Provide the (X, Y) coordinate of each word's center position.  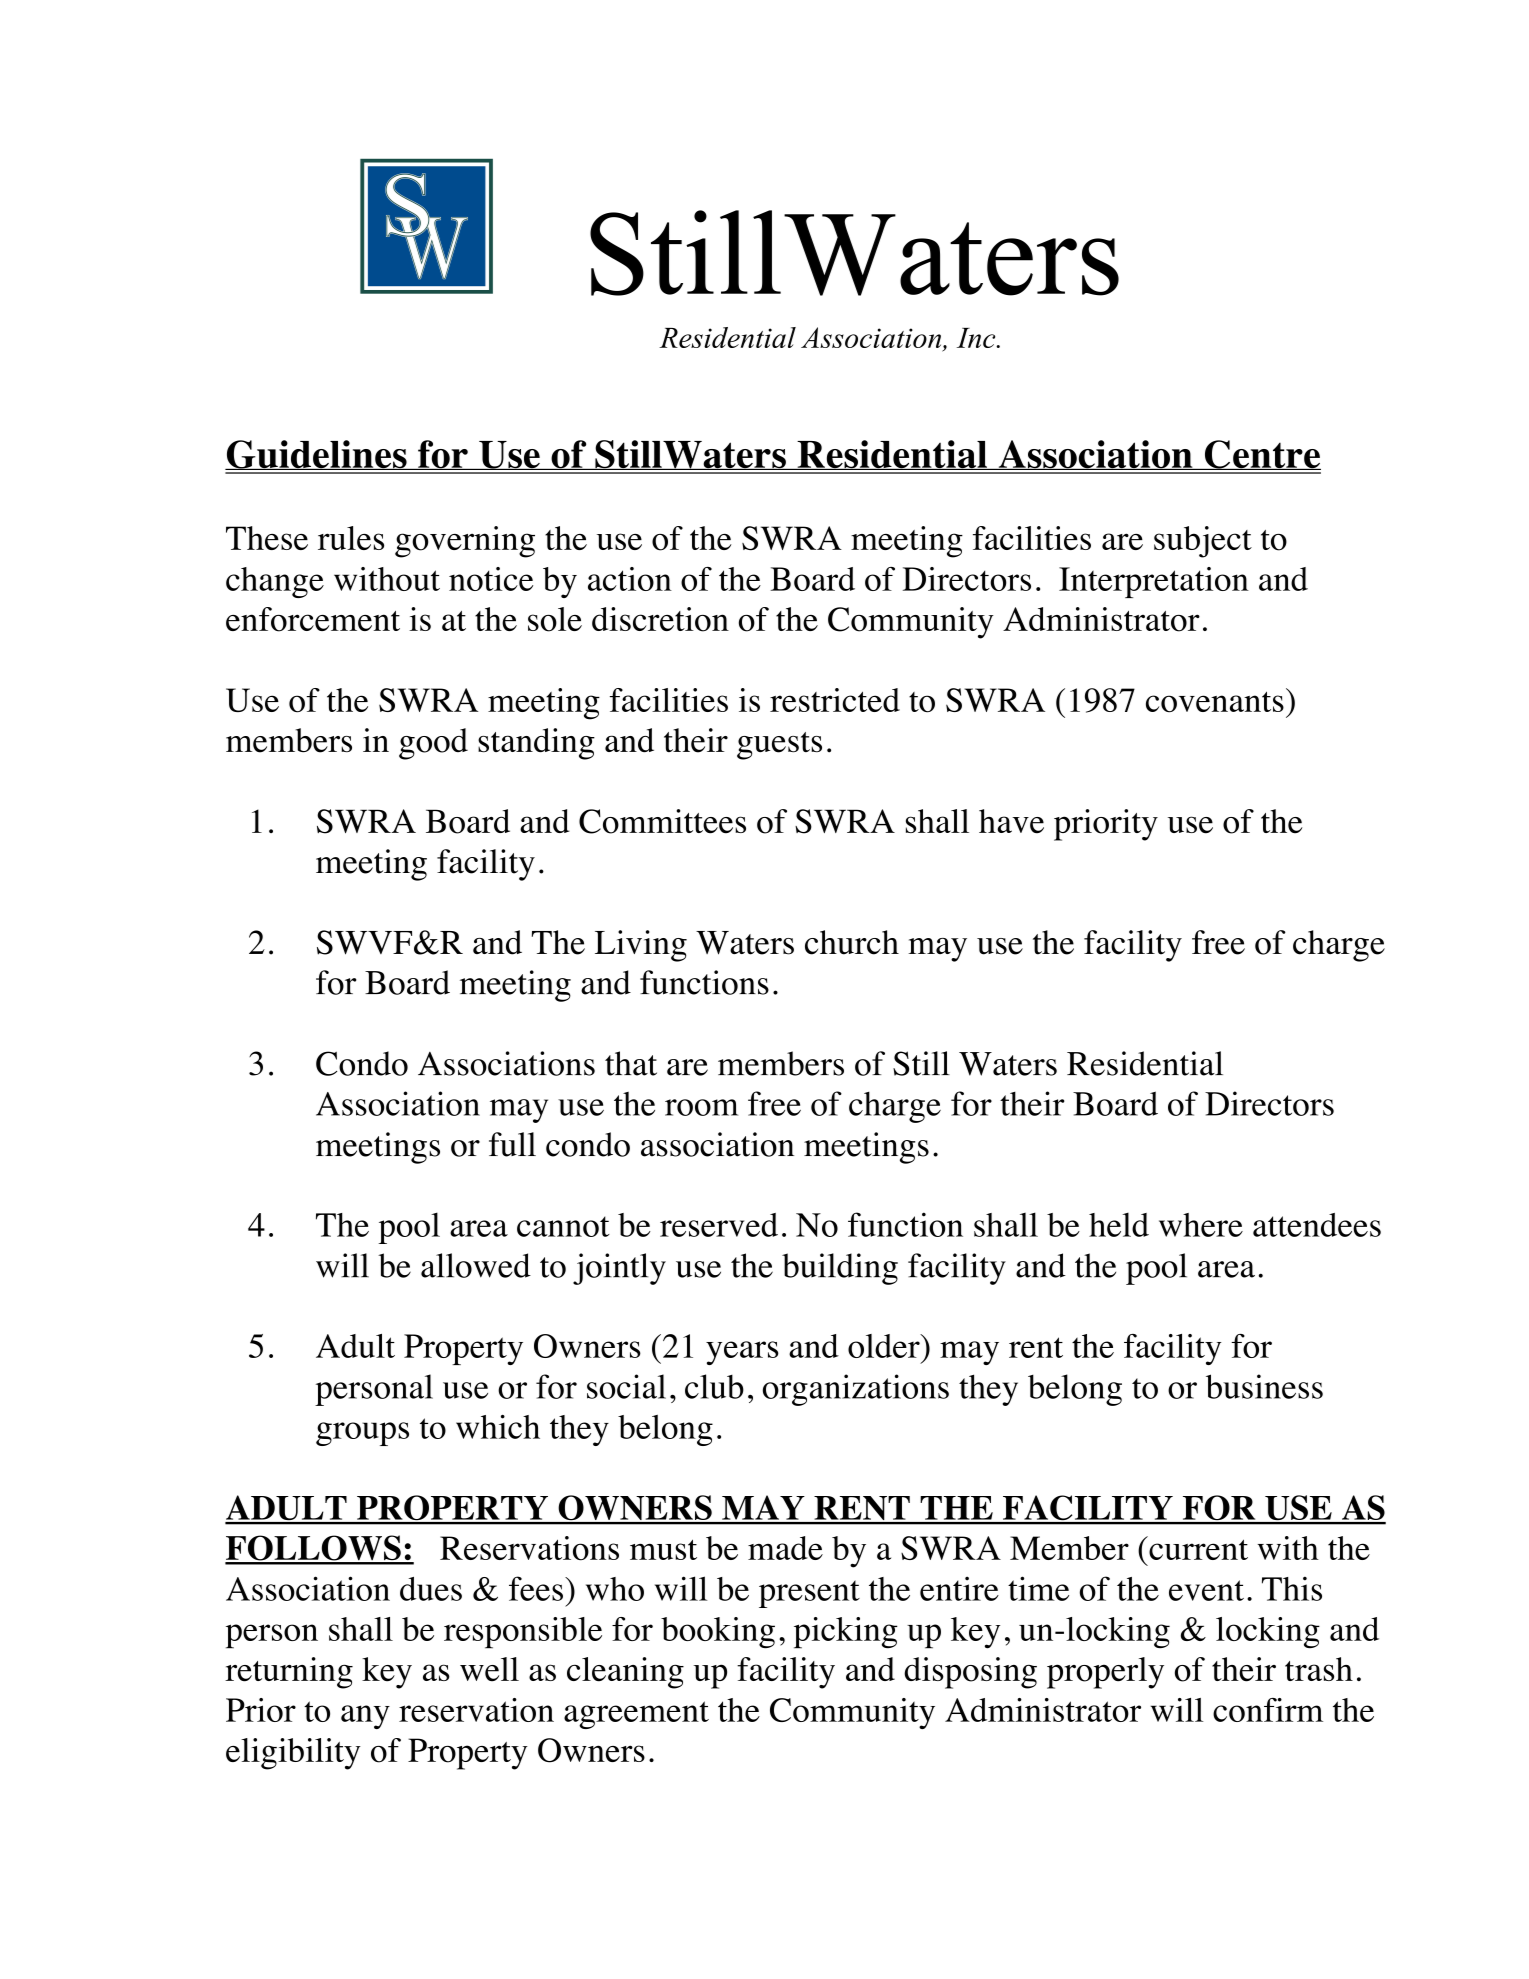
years (742, 1353)
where (1201, 1225)
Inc (977, 338)
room (701, 1107)
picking (846, 1633)
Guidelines (317, 455)
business (1264, 1386)
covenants (1215, 702)
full (512, 1144)
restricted (835, 700)
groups (362, 1434)
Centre (1261, 455)
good (433, 744)
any (365, 1717)
